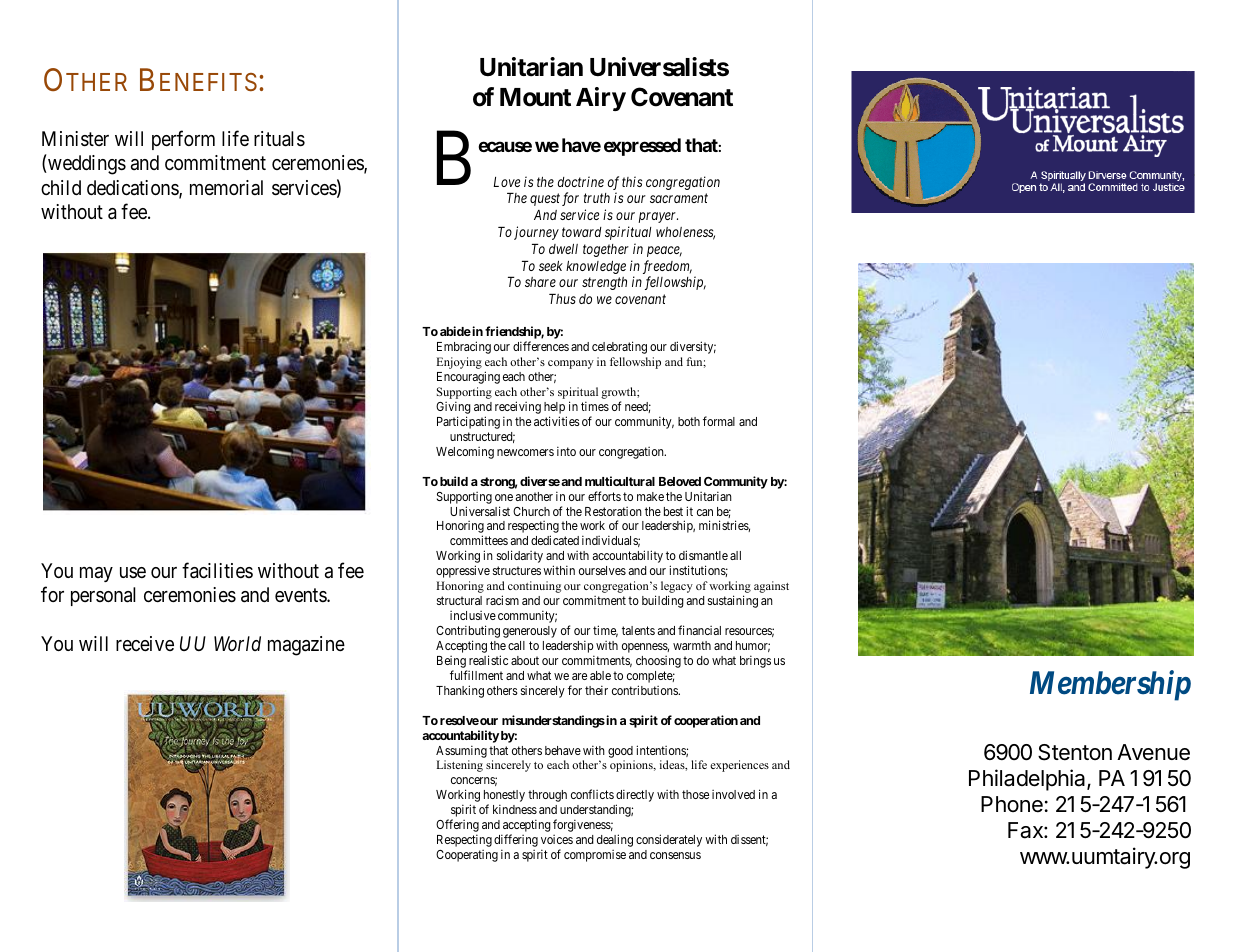 This screenshot has height=952, width=1233. What do you see at coordinates (457, 827) in the screenshot?
I see `Offering` at bounding box center [457, 827].
